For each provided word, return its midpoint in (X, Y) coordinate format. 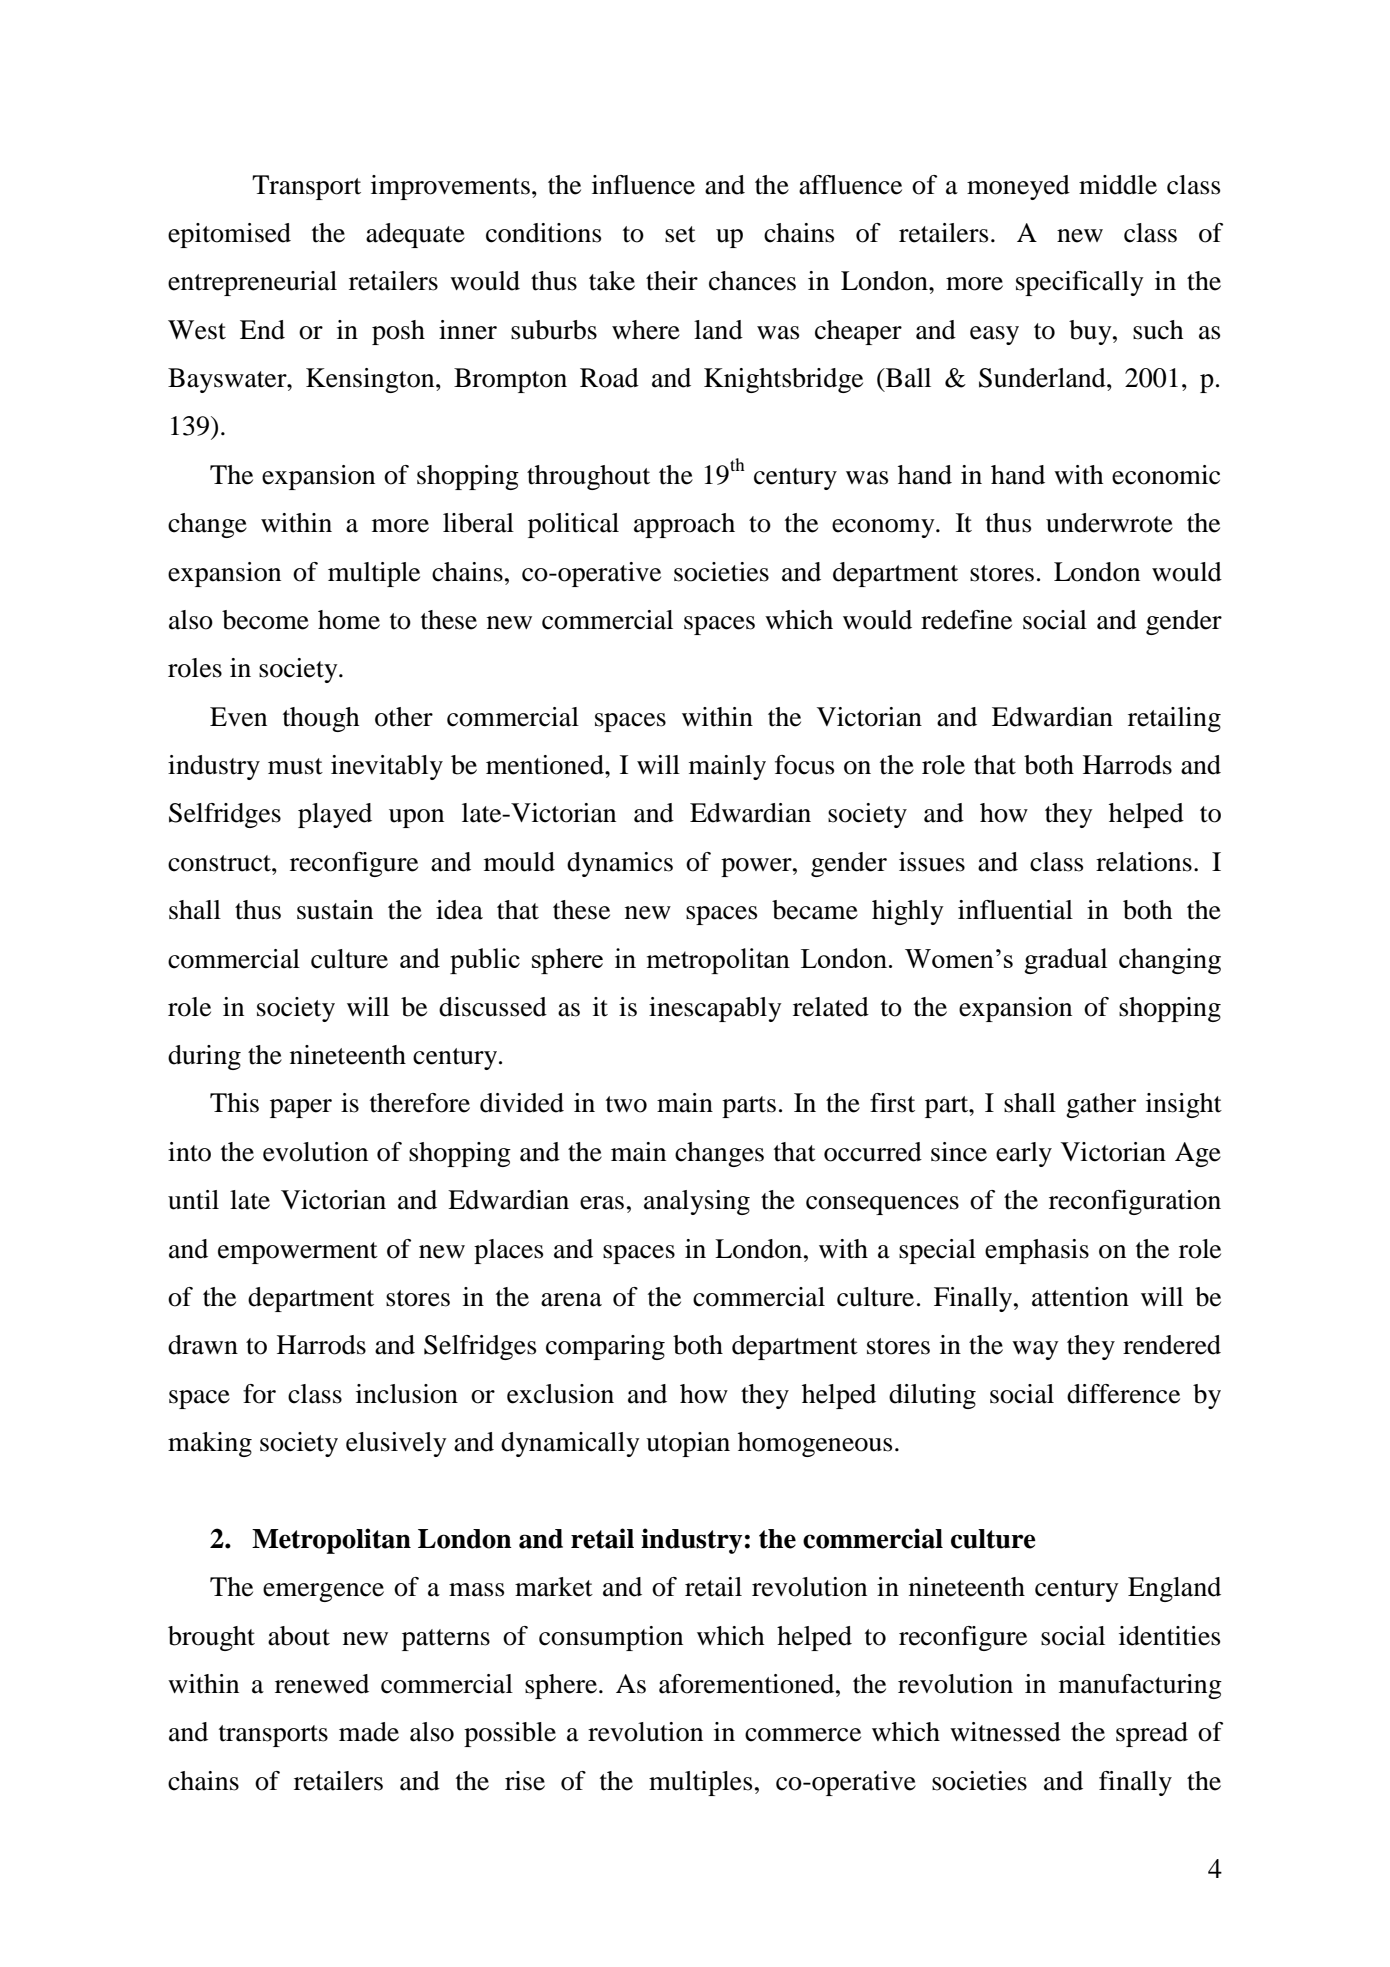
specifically (1080, 283)
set (680, 234)
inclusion (407, 1394)
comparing (605, 1347)
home (349, 620)
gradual (1065, 961)
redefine (966, 620)
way (1035, 1350)
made (369, 1732)
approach (684, 525)
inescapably (715, 1009)
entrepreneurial (252, 283)
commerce (803, 1735)
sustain (335, 910)
